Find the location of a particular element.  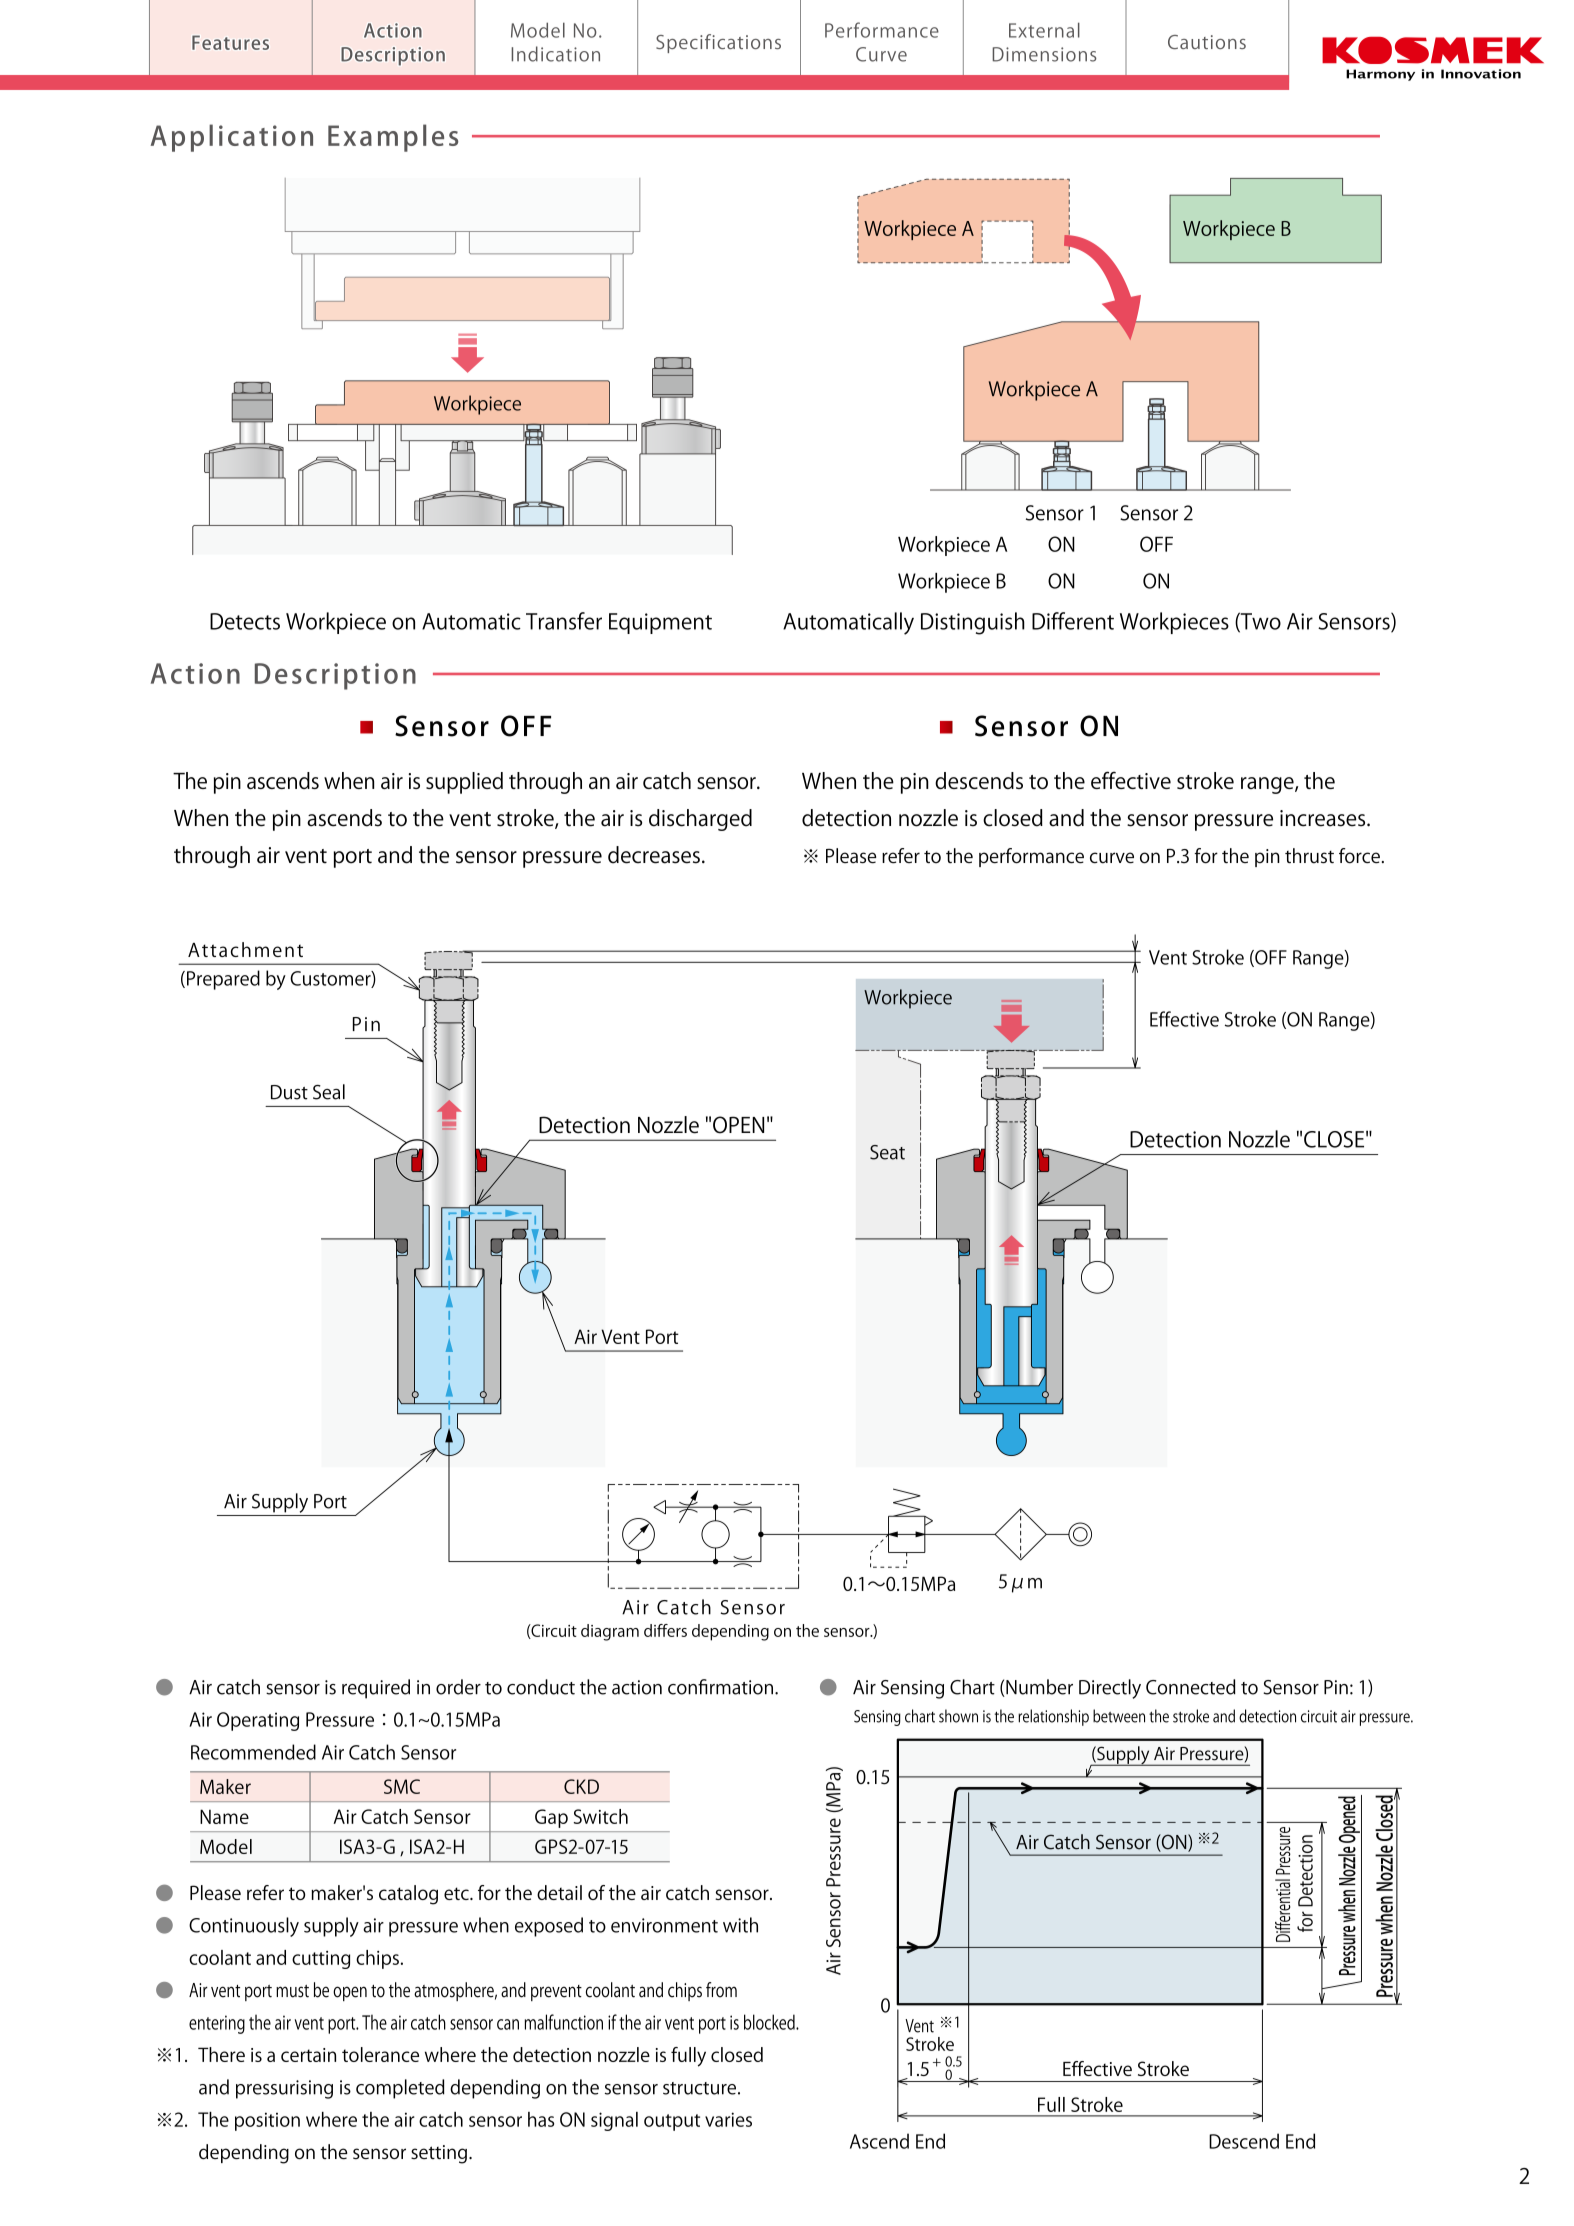

increases is located at coordinates (1324, 818).
